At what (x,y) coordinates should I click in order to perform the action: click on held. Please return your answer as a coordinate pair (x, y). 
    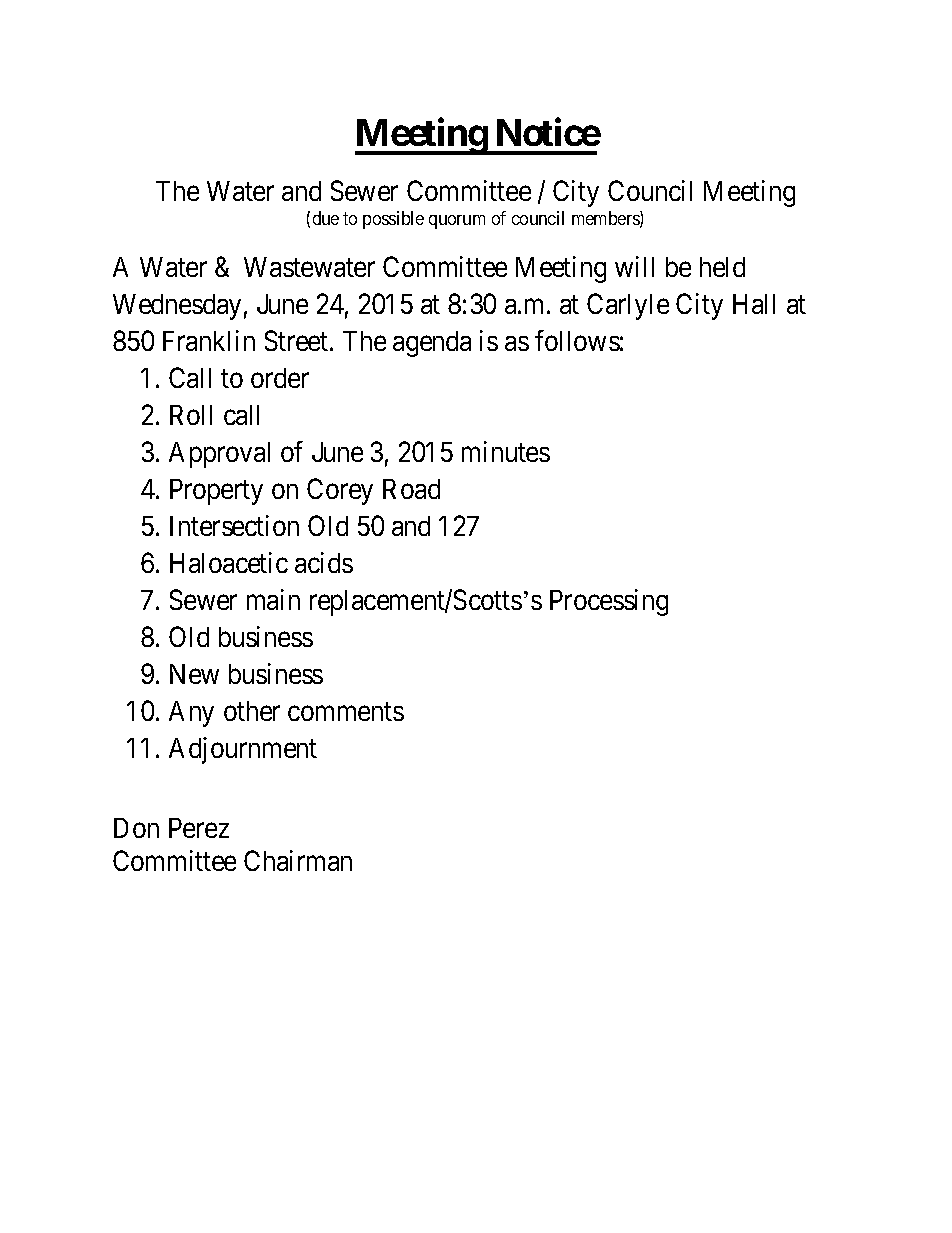
    Looking at the image, I should click on (722, 267).
